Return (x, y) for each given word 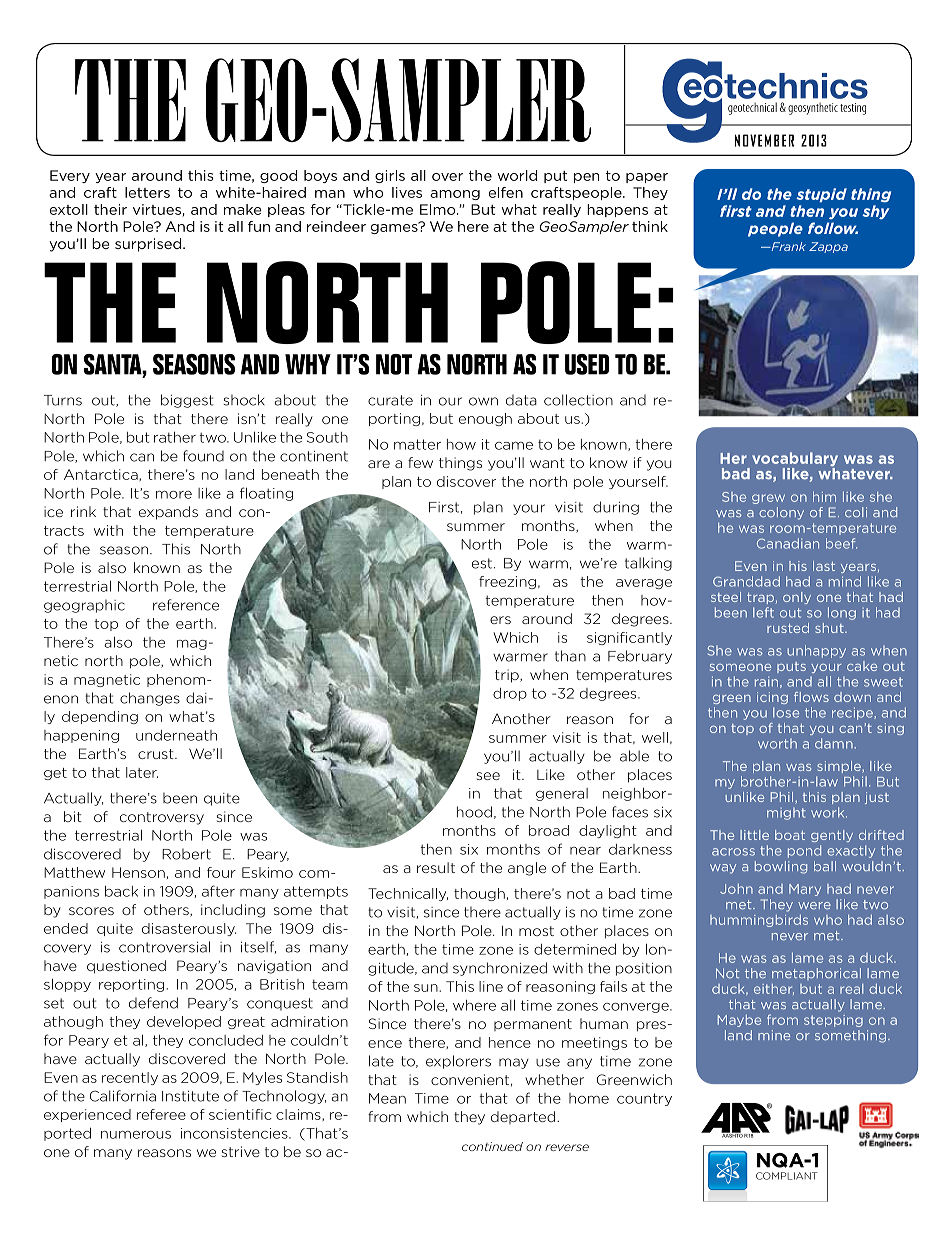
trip (508, 676)
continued (492, 1146)
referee (161, 1114)
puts (791, 667)
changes (150, 699)
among (455, 195)
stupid (821, 195)
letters (147, 192)
